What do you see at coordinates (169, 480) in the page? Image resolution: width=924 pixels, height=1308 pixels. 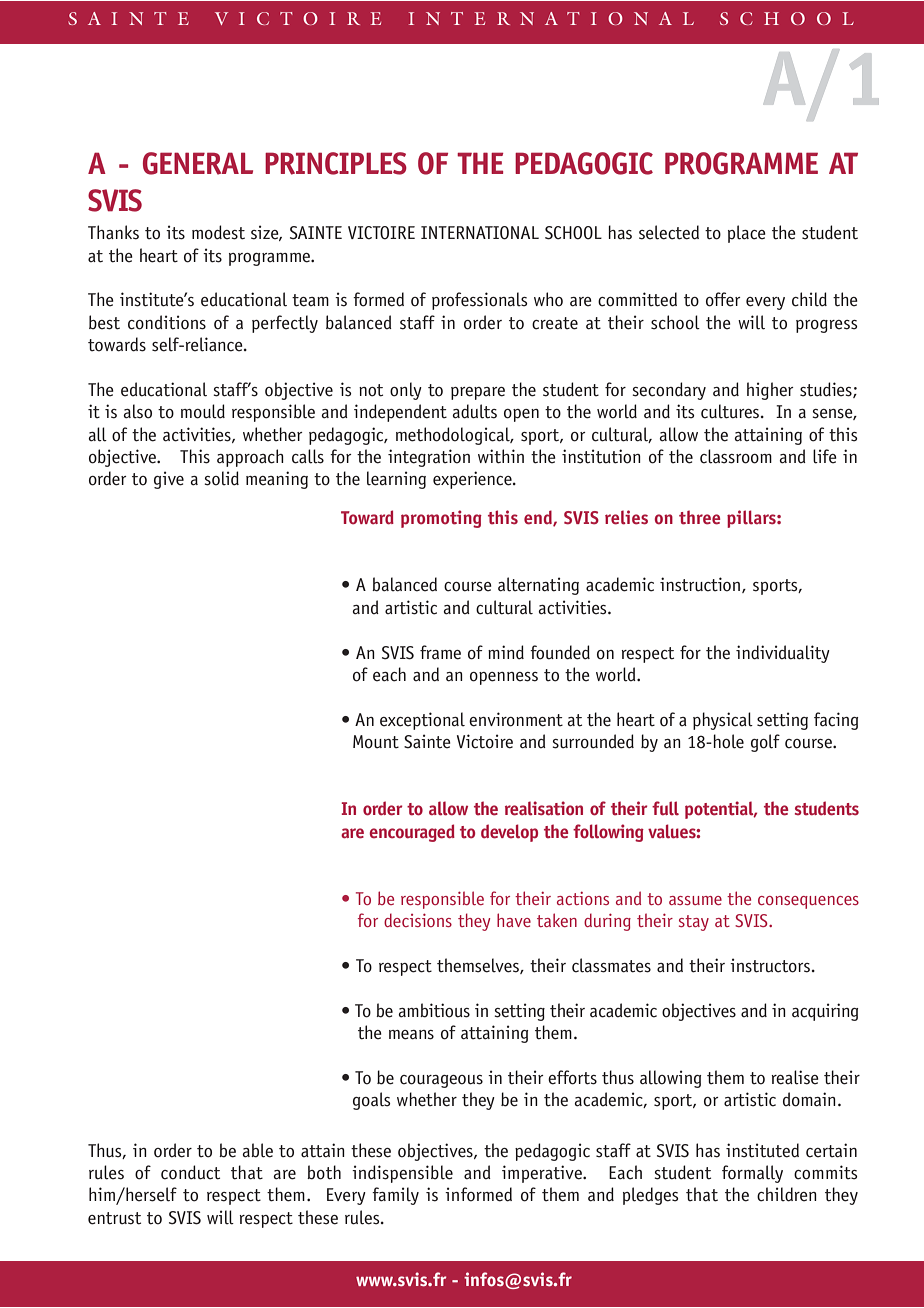 I see `give` at bounding box center [169, 480].
